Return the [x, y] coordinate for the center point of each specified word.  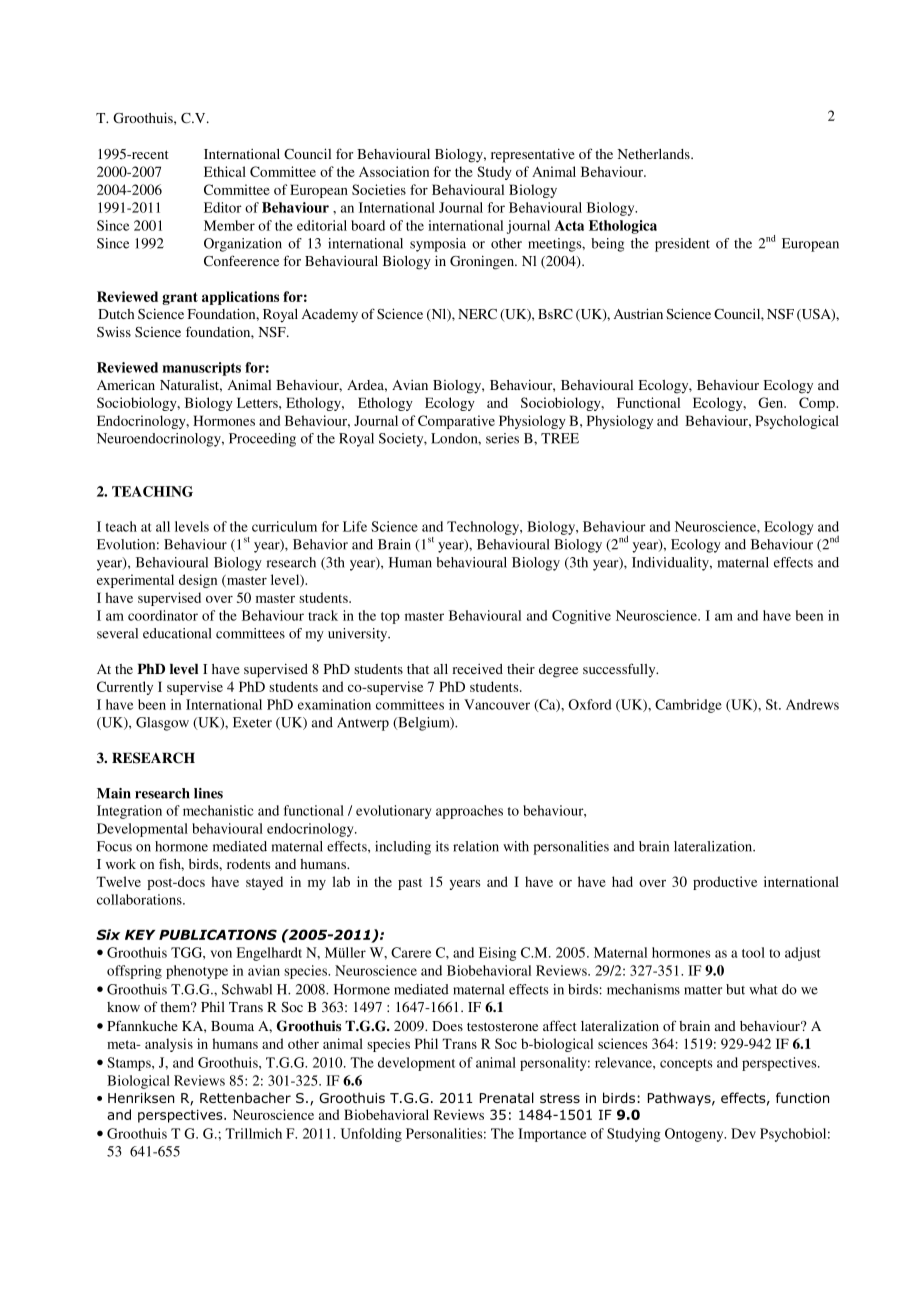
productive [725, 883]
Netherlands [655, 154]
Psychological [797, 422]
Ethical [225, 171]
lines [208, 793]
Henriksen [141, 1097]
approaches [469, 812]
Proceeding [262, 440]
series [502, 438]
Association [394, 171]
